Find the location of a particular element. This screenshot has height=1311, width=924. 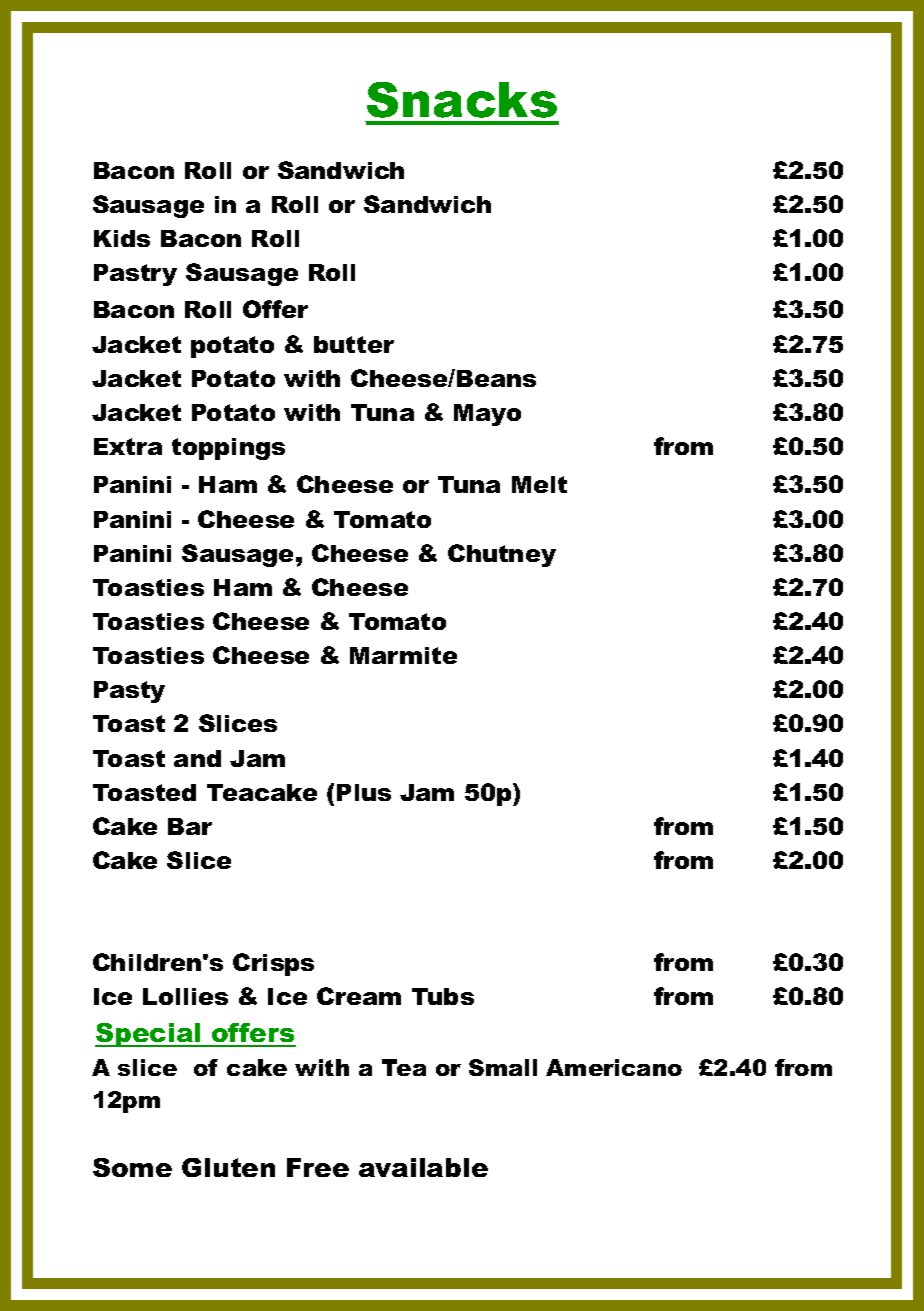

Gluten is located at coordinates (228, 1167).
